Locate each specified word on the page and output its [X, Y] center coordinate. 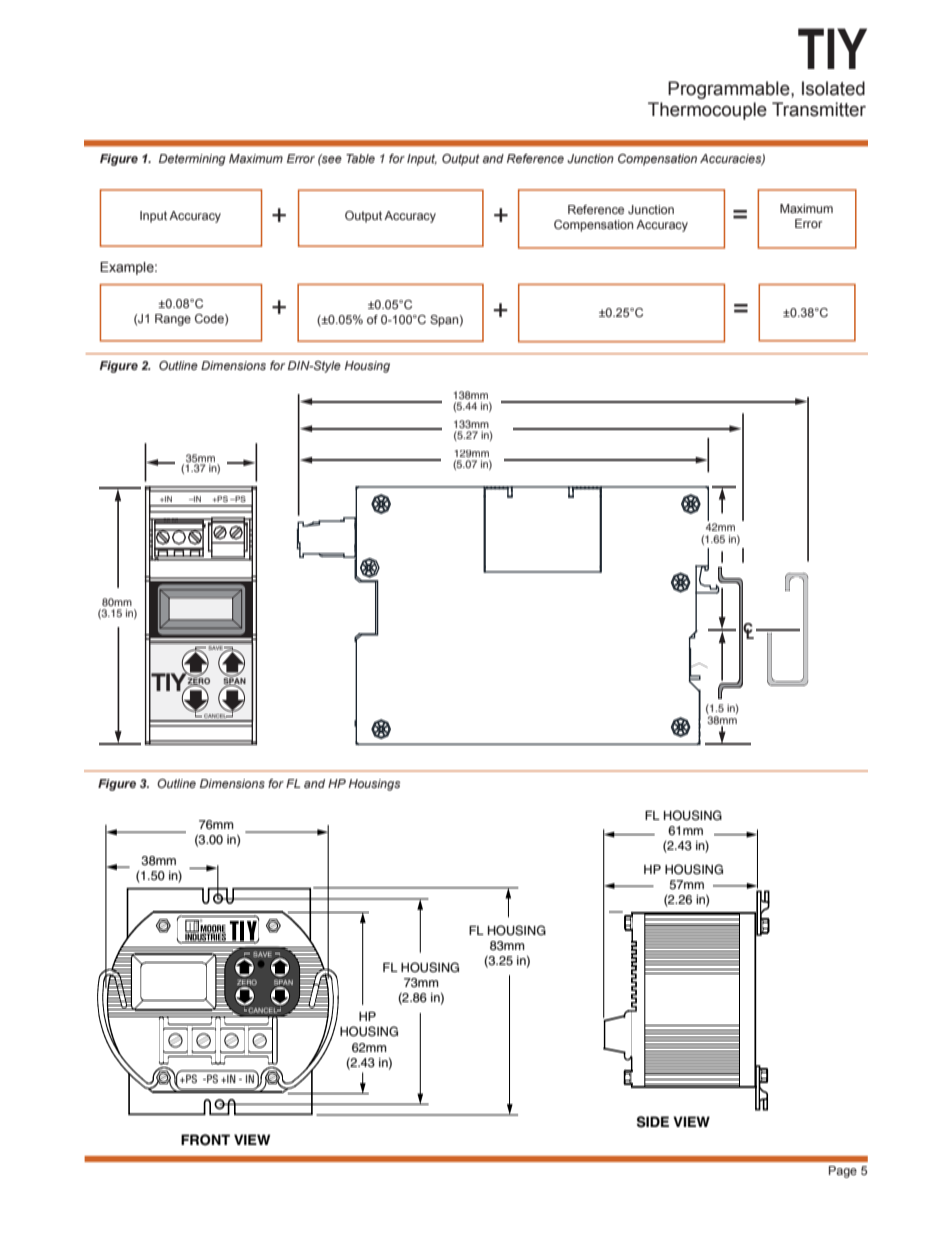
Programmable [730, 90]
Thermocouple [707, 111]
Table [360, 158]
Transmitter [819, 109]
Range [173, 320]
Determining [192, 160]
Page [843, 1172]
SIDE [653, 1122]
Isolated [833, 88]
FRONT [205, 1140]
